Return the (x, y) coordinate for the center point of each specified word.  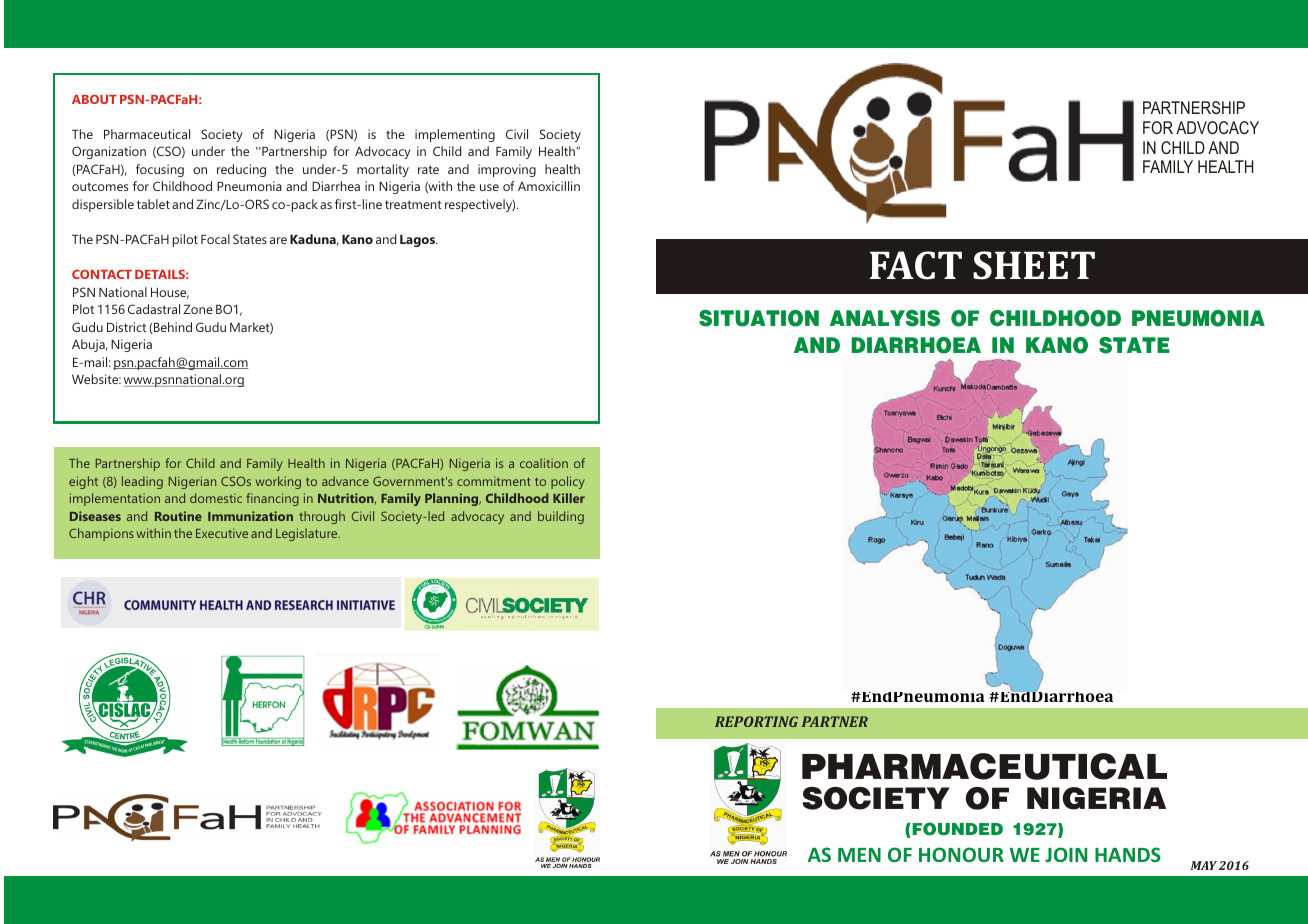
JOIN (1066, 854)
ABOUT (94, 99)
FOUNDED (956, 829)
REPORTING (756, 721)
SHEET (1034, 265)
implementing (455, 135)
